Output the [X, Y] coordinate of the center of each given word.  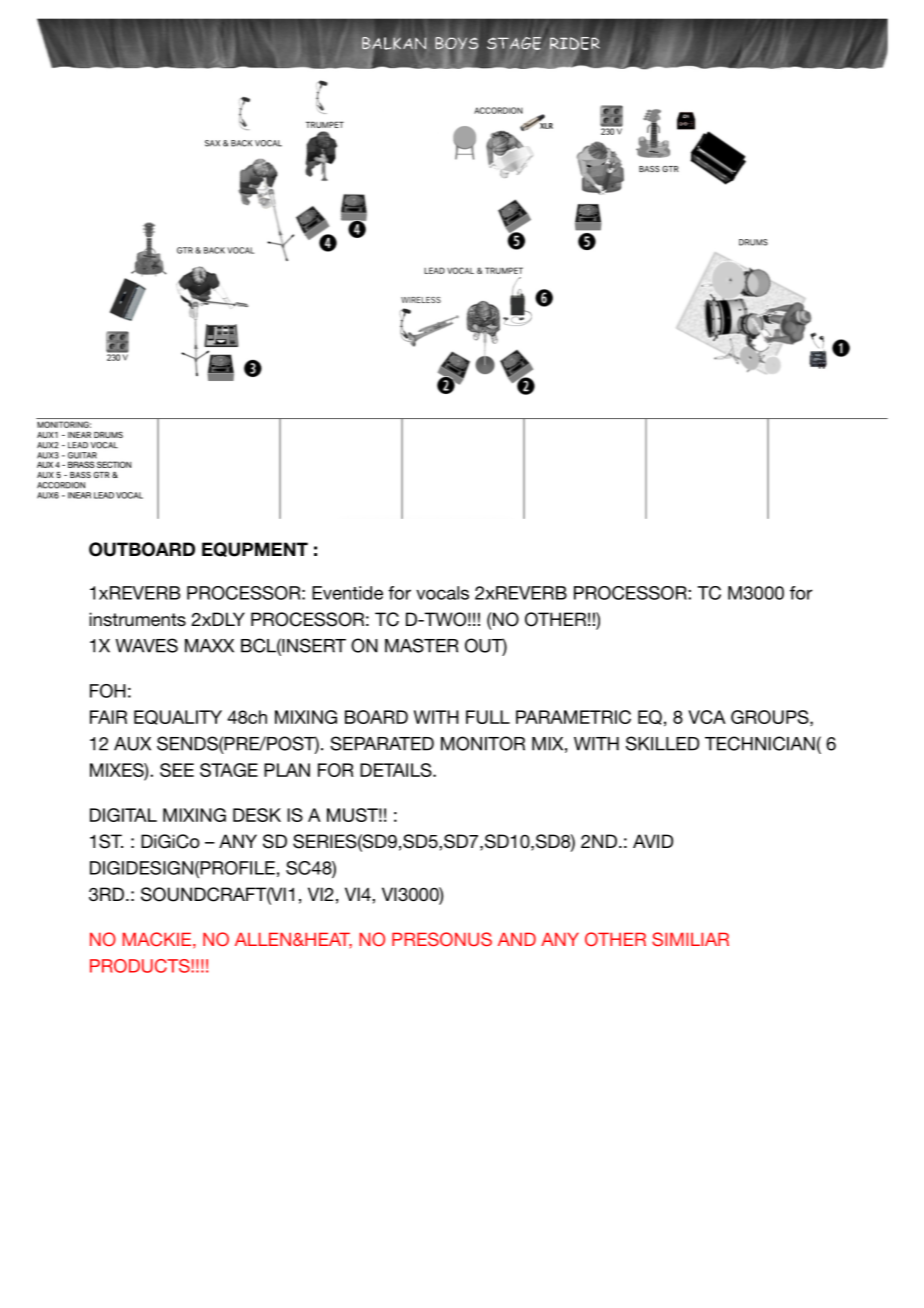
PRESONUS [442, 939]
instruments [137, 619]
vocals [442, 593]
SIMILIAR [690, 939]
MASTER [421, 645]
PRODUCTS [141, 966]
